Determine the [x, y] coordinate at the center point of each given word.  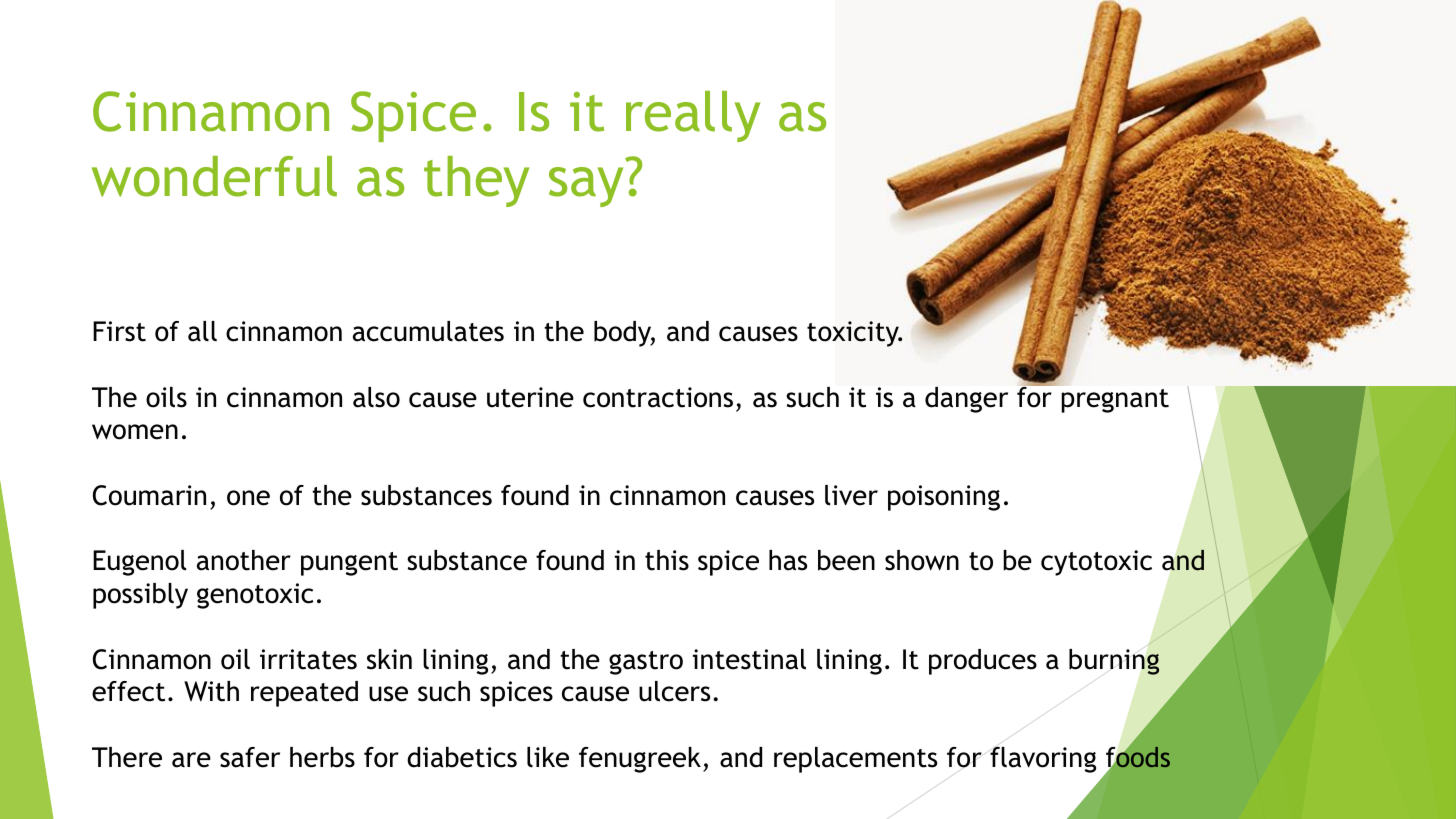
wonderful [214, 176]
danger [966, 400]
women [135, 432]
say [586, 187]
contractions [658, 397]
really [693, 116]
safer [250, 757]
